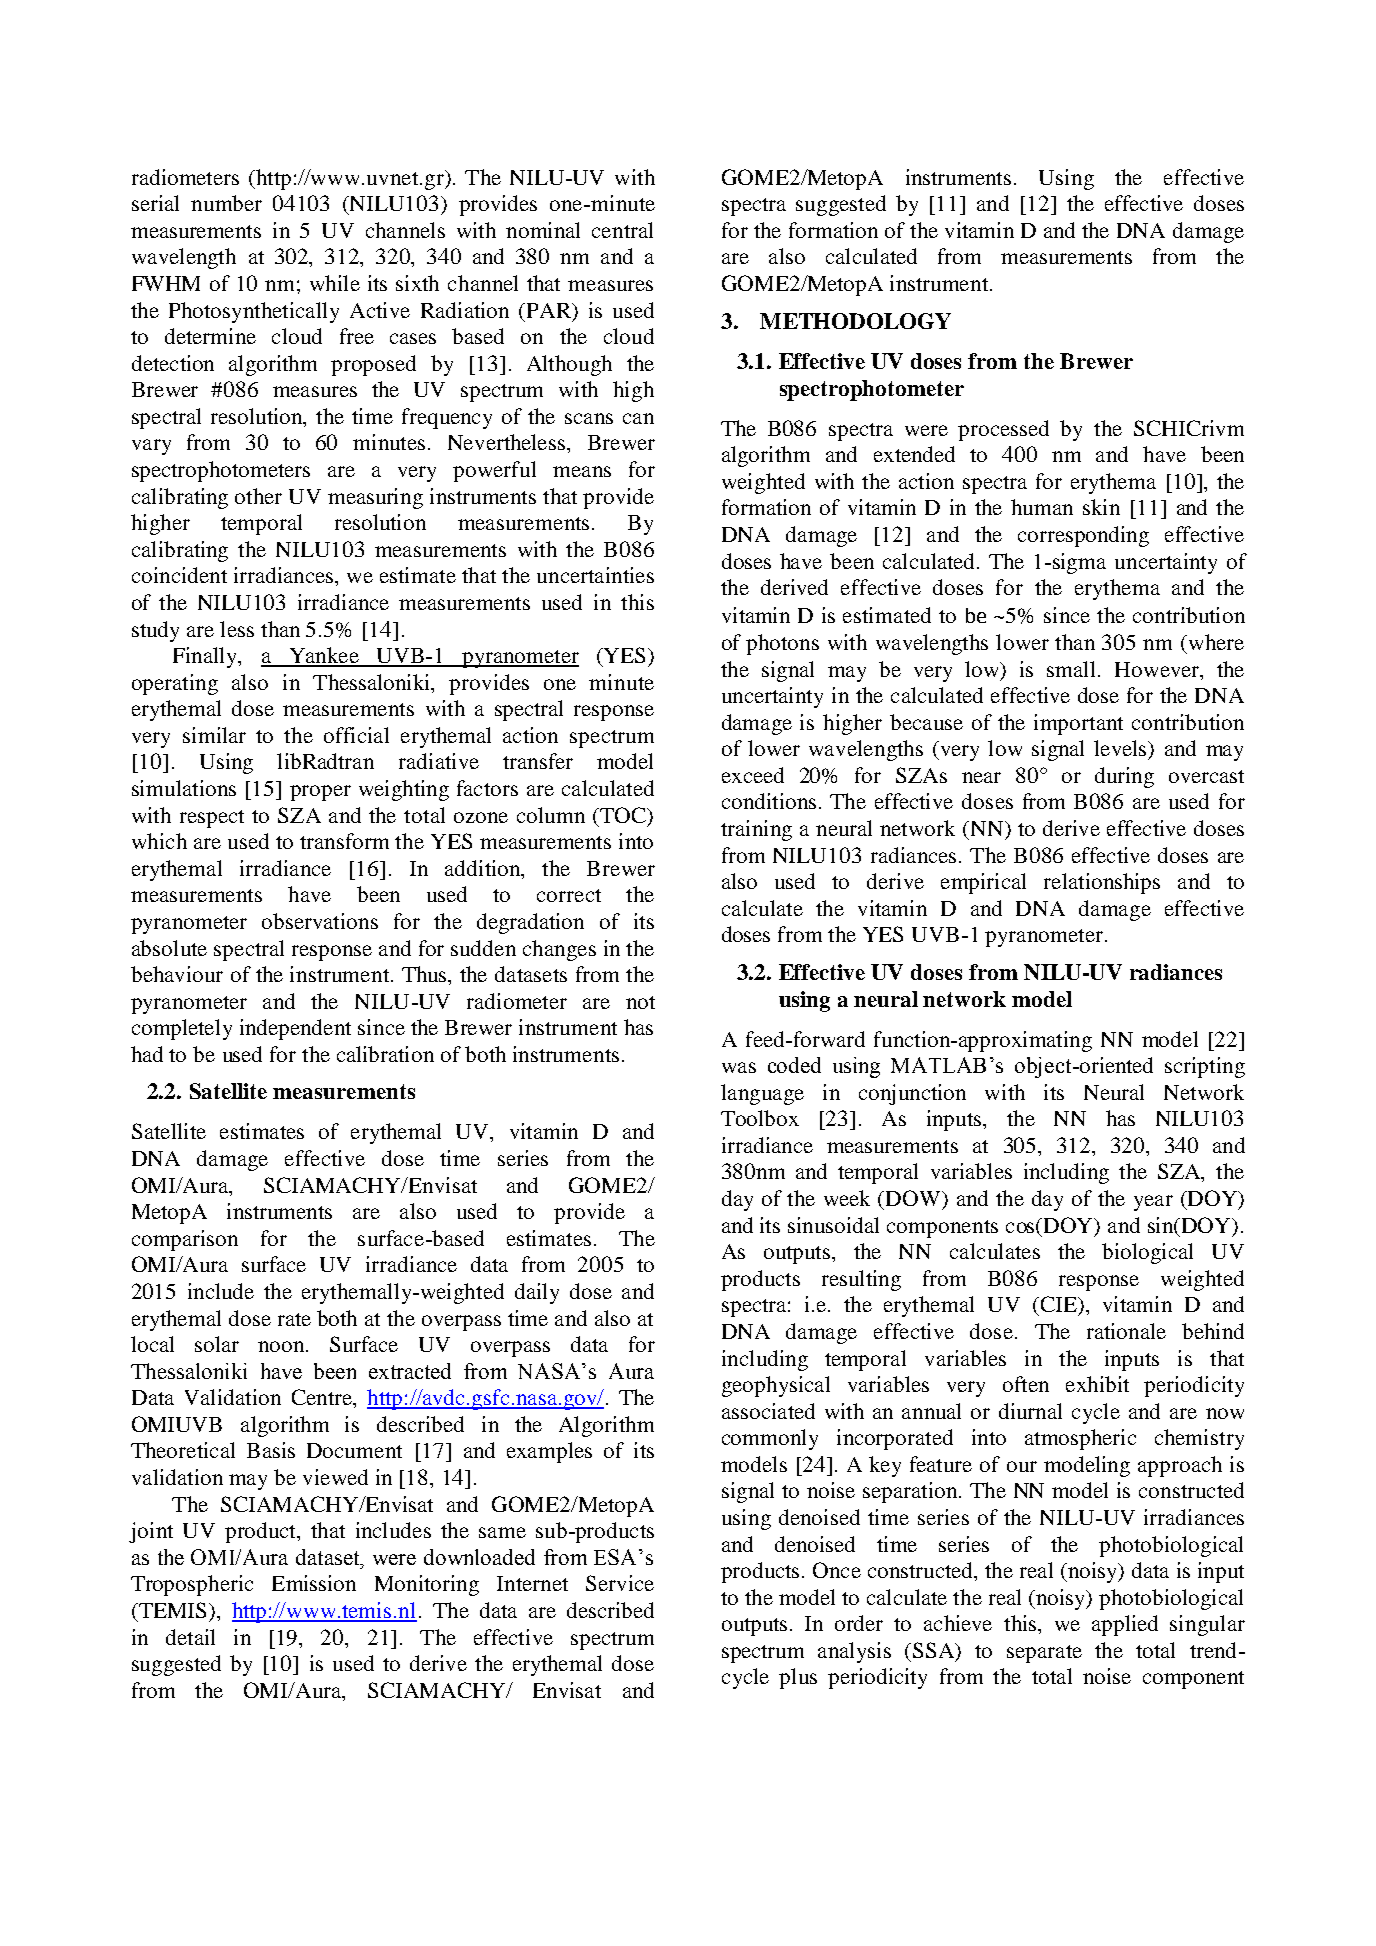  What do you see at coordinates (320, 921) in the screenshot?
I see `observations` at bounding box center [320, 921].
